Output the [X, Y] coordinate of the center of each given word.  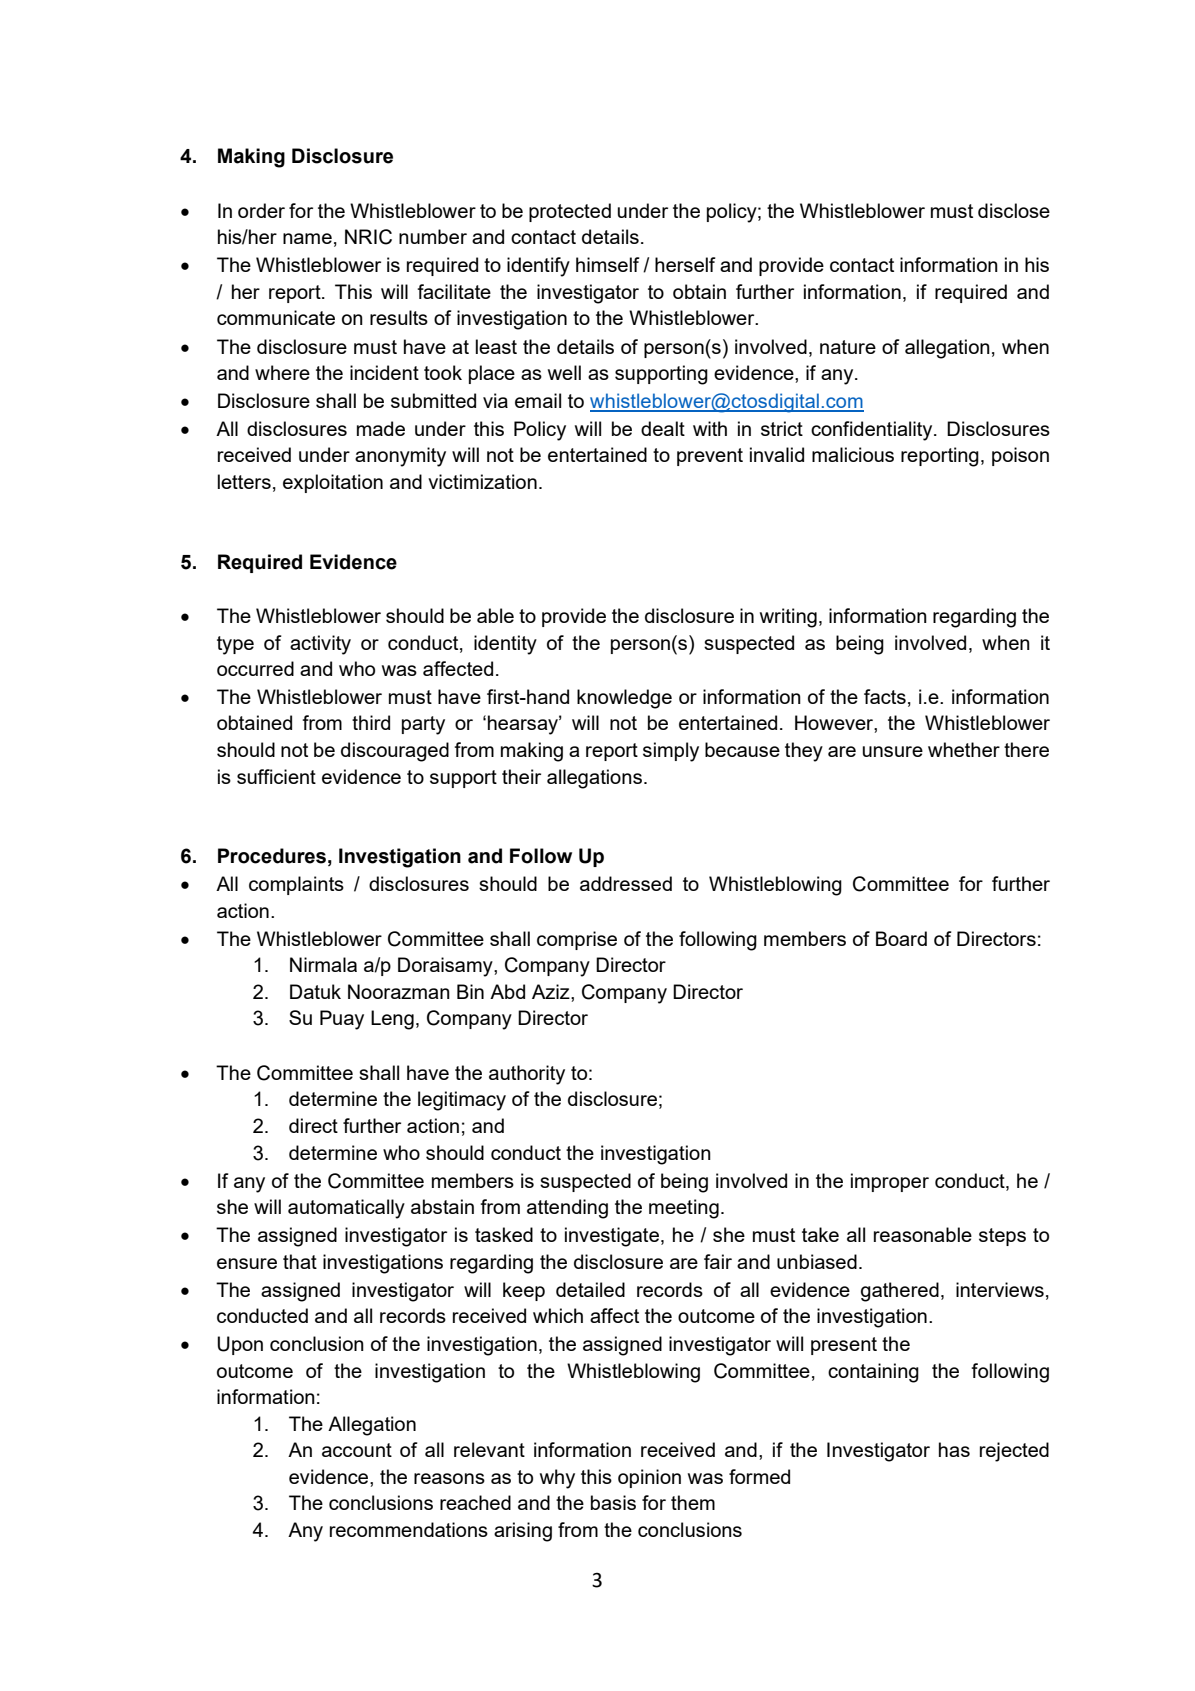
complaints [296, 885]
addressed [626, 883]
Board [901, 938]
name [307, 238]
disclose [1014, 210]
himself [608, 264]
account [357, 1450]
